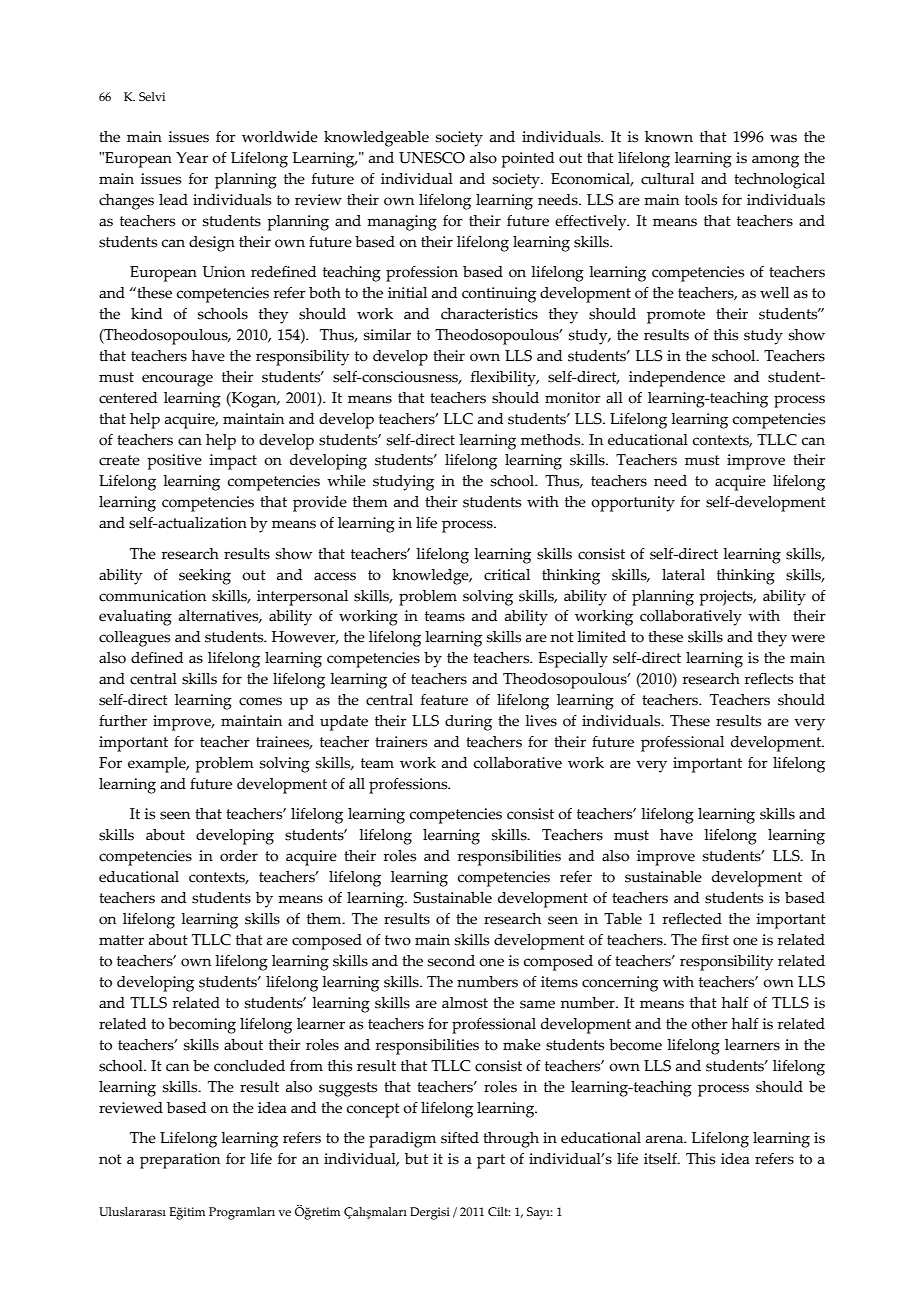 The height and width of the document is (1308, 924). I want to click on colleagues, so click(134, 639).
